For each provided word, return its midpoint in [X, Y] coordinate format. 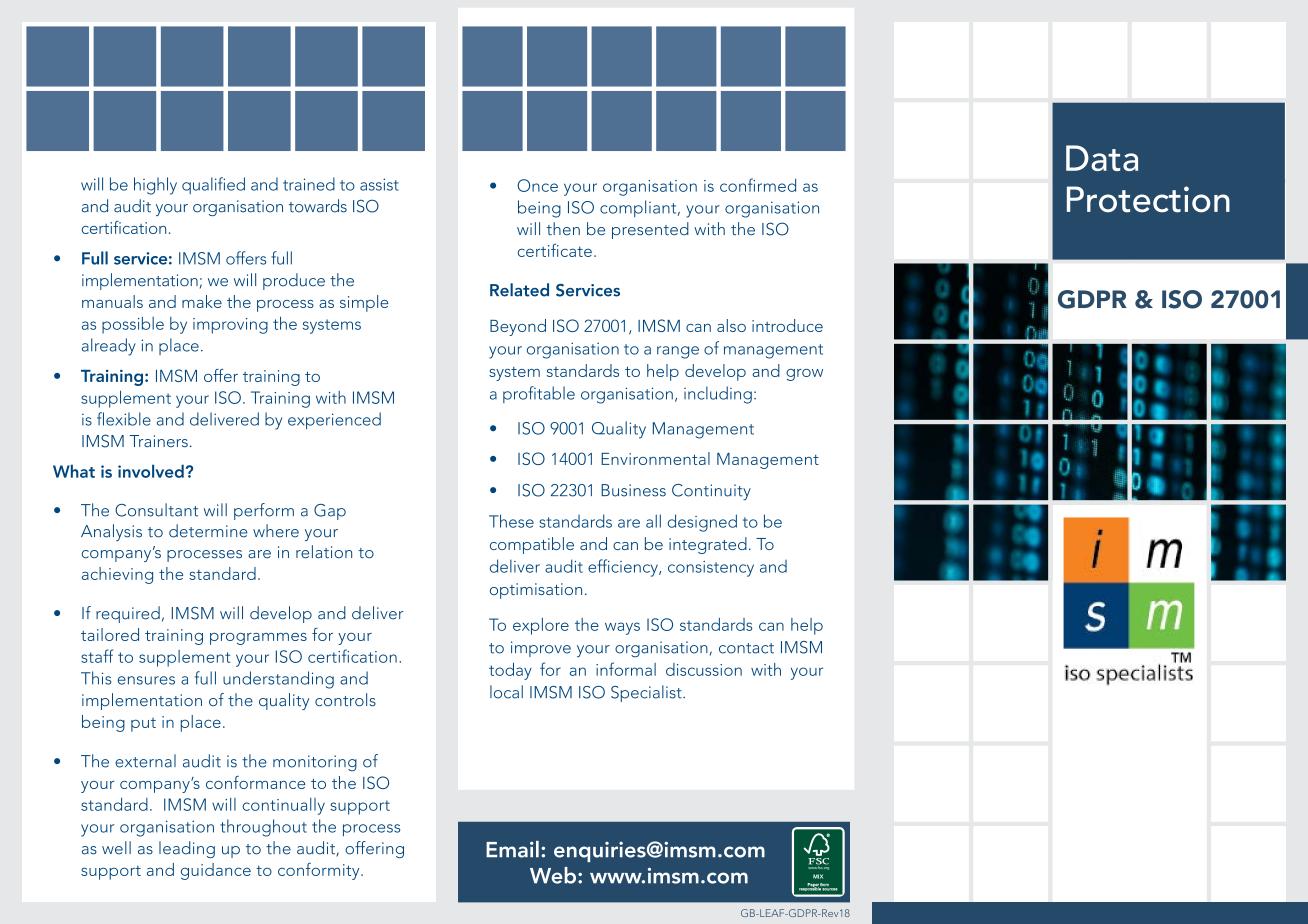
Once [537, 185]
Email [512, 849]
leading [187, 849]
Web [553, 875]
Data [1102, 158]
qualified [213, 185]
